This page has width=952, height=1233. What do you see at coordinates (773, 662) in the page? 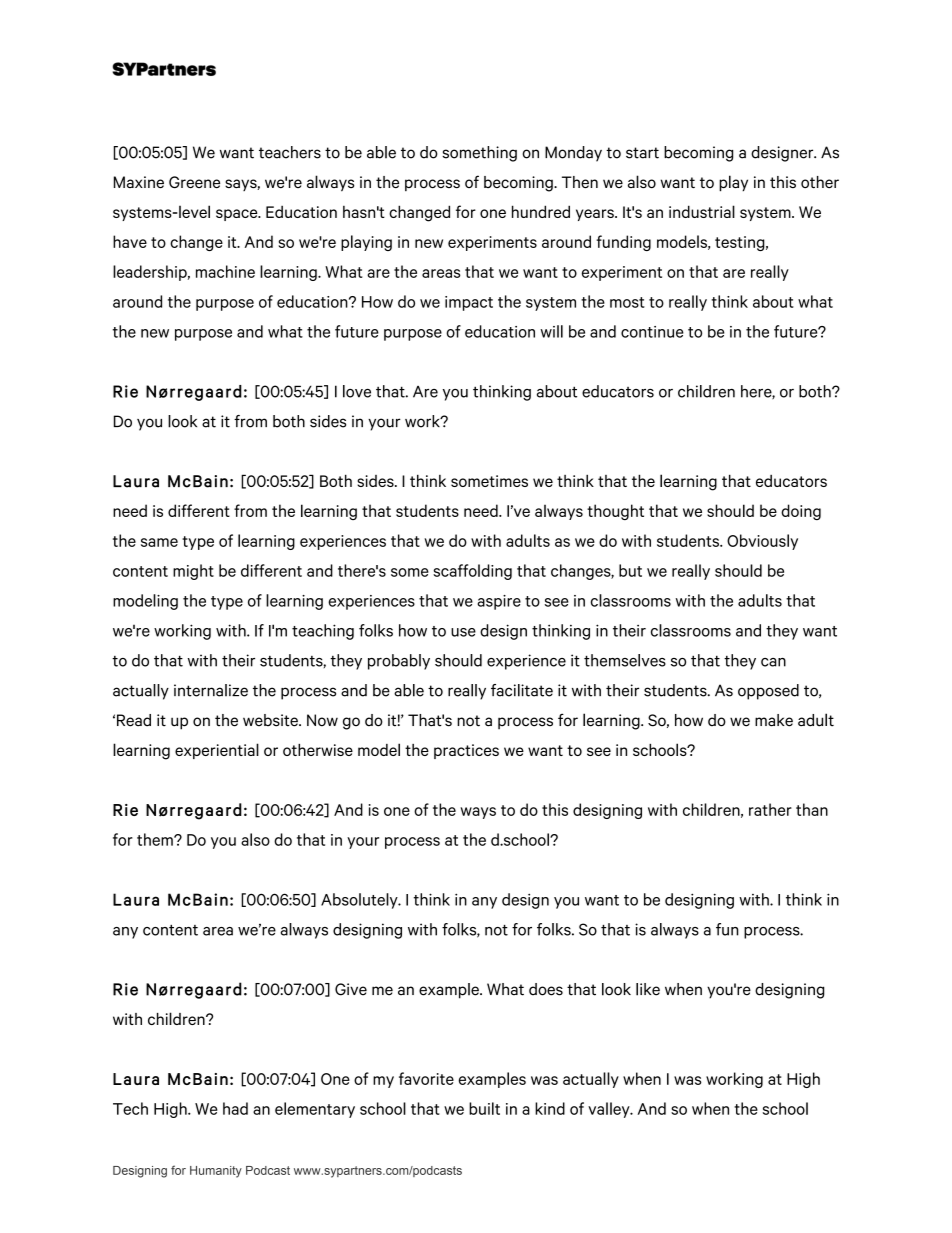
I see `can` at bounding box center [773, 662].
